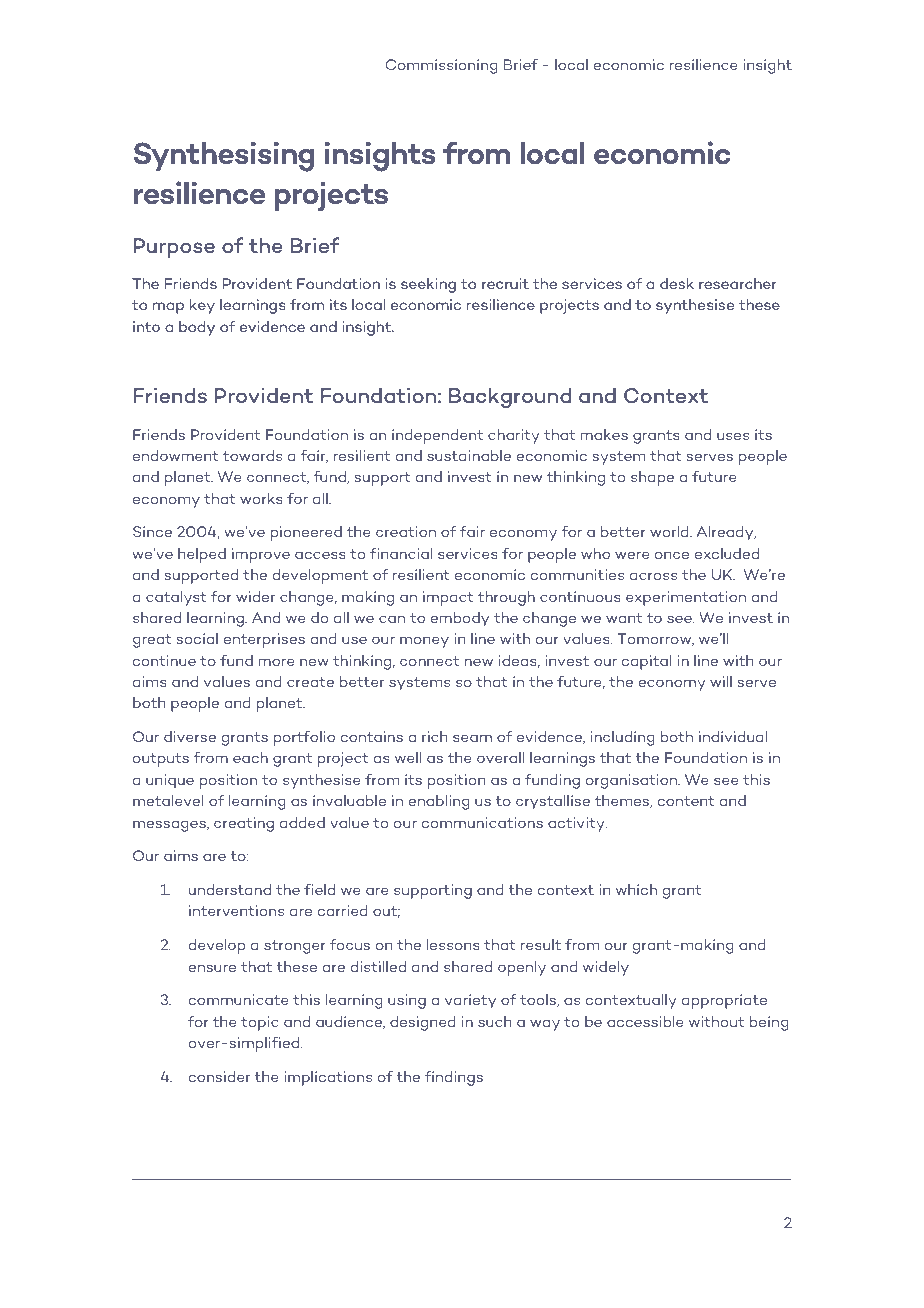 The width and height of the screenshot is (924, 1308). I want to click on Commissioning, so click(442, 66).
